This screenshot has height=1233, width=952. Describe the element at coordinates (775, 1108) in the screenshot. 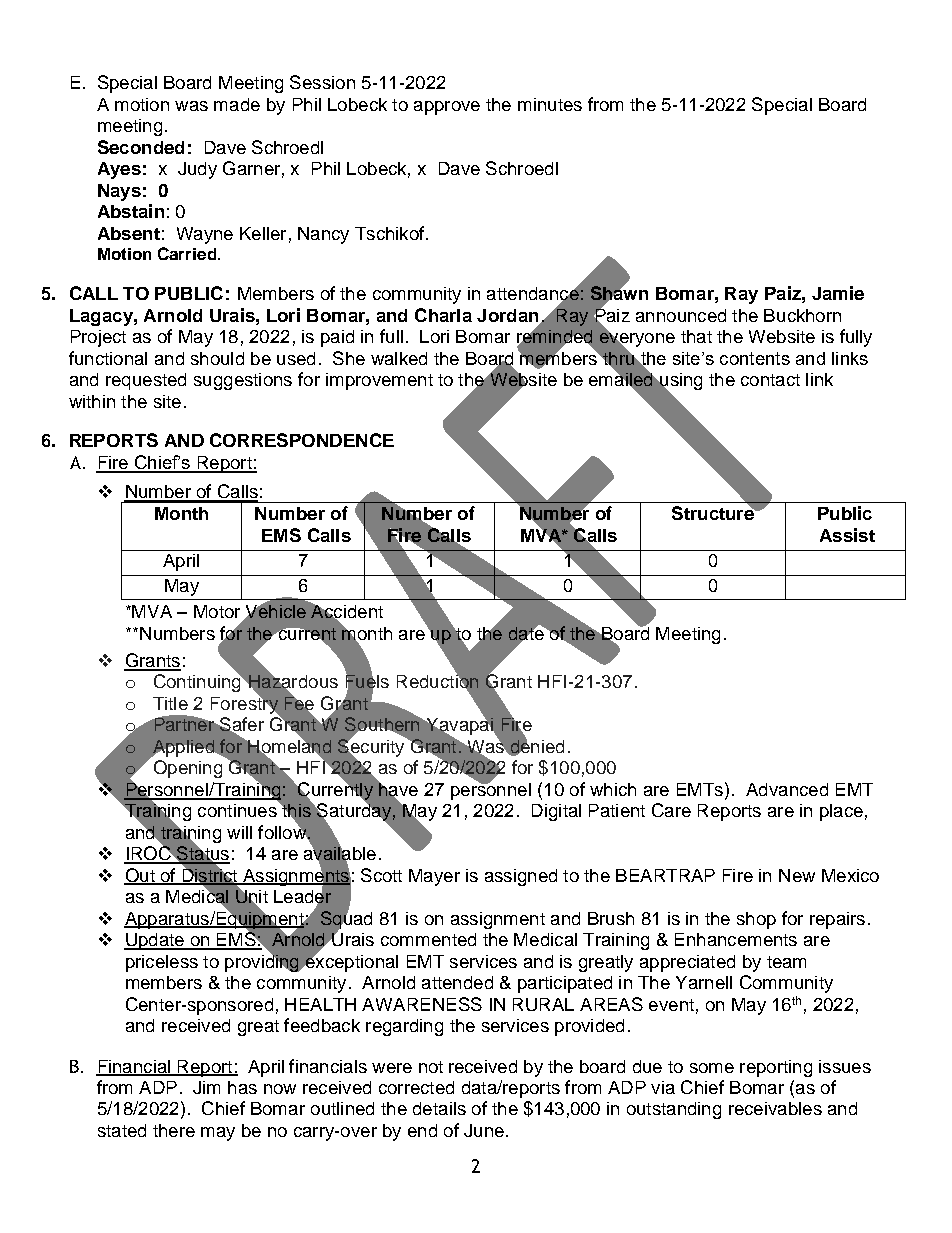

I see `receivables` at that location.
